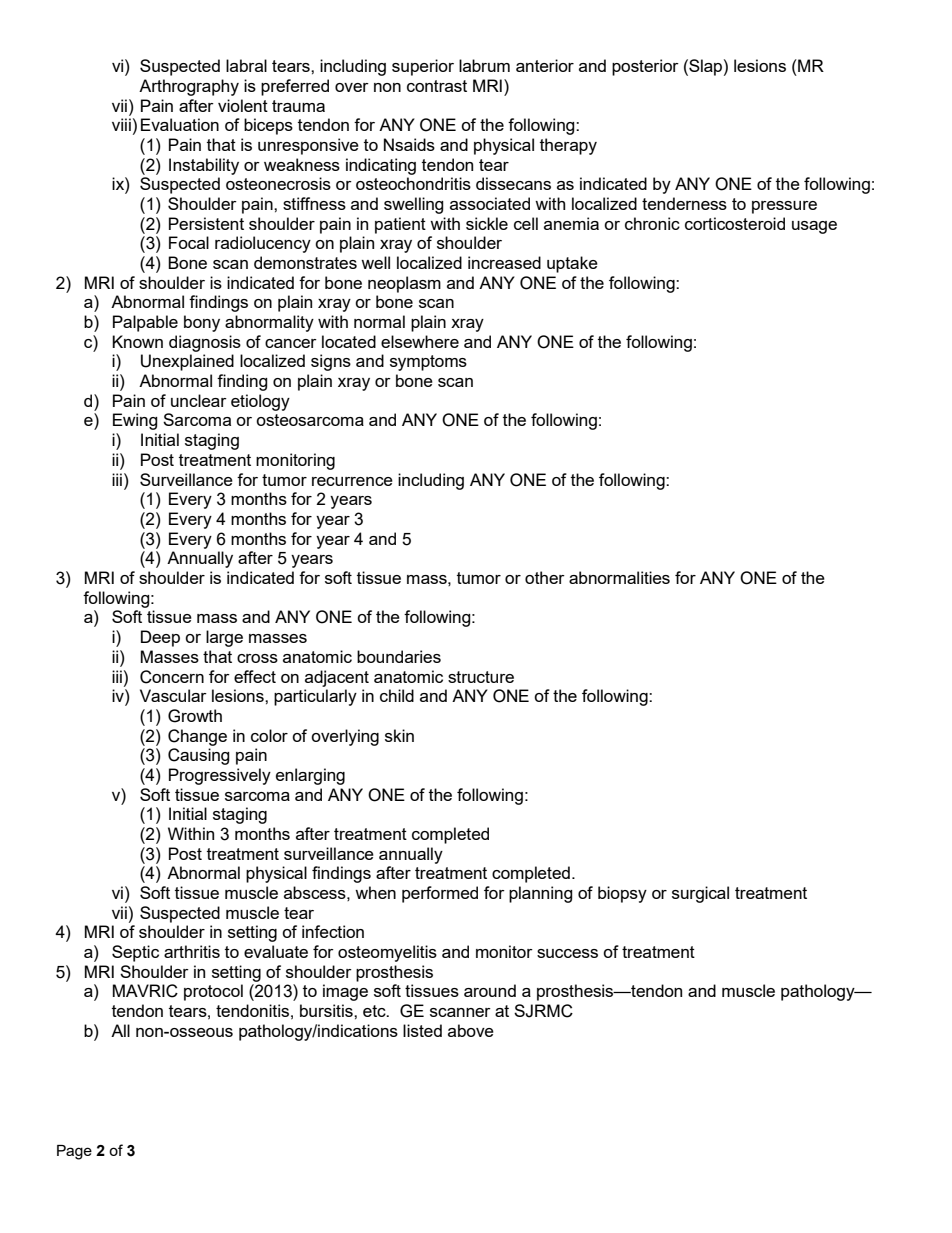 The image size is (952, 1233). Describe the element at coordinates (397, 695) in the document. I see `child` at that location.
